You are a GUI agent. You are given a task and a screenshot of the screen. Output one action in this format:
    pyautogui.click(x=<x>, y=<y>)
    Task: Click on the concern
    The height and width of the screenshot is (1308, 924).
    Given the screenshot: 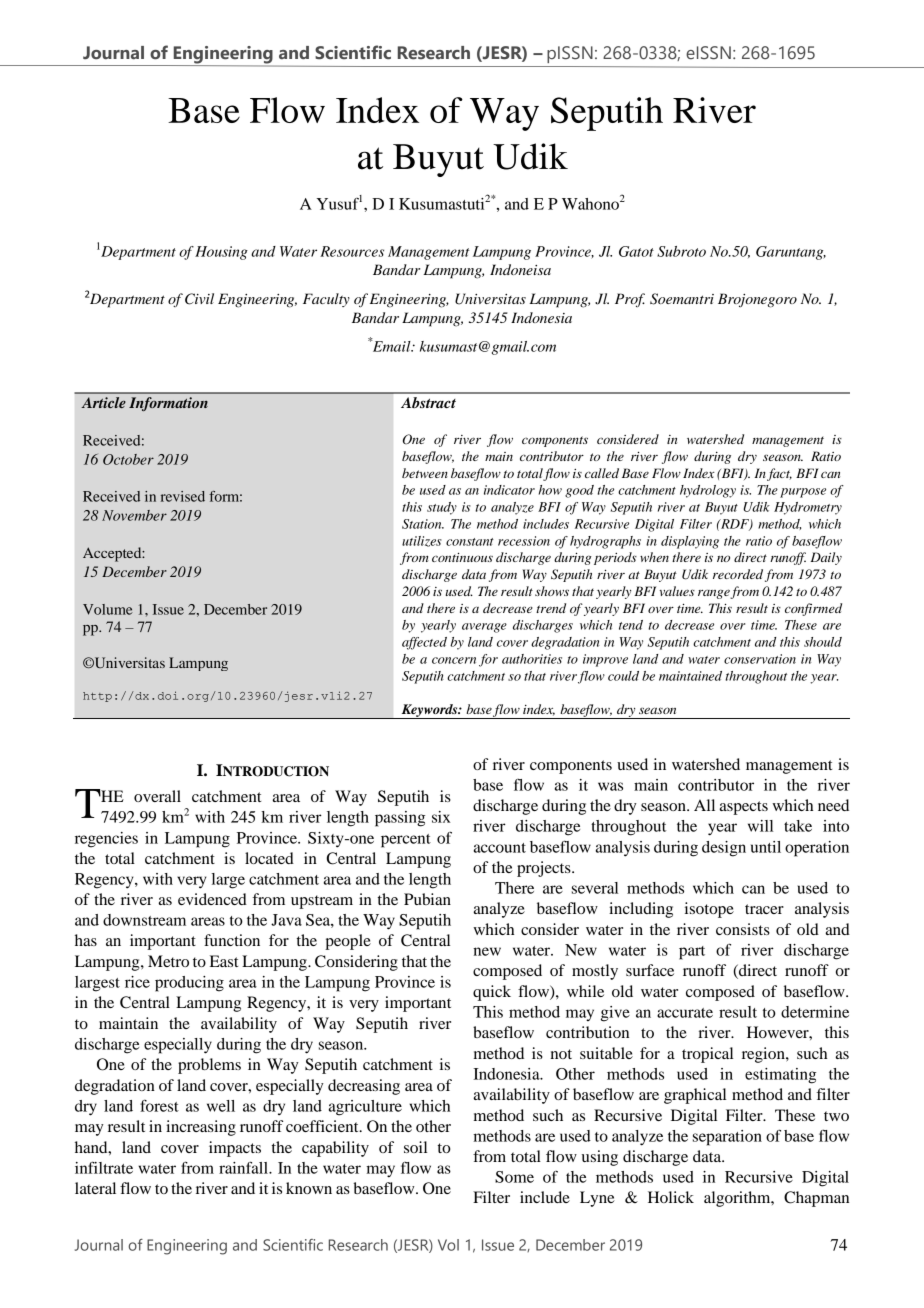 What is the action you would take?
    pyautogui.click(x=454, y=660)
